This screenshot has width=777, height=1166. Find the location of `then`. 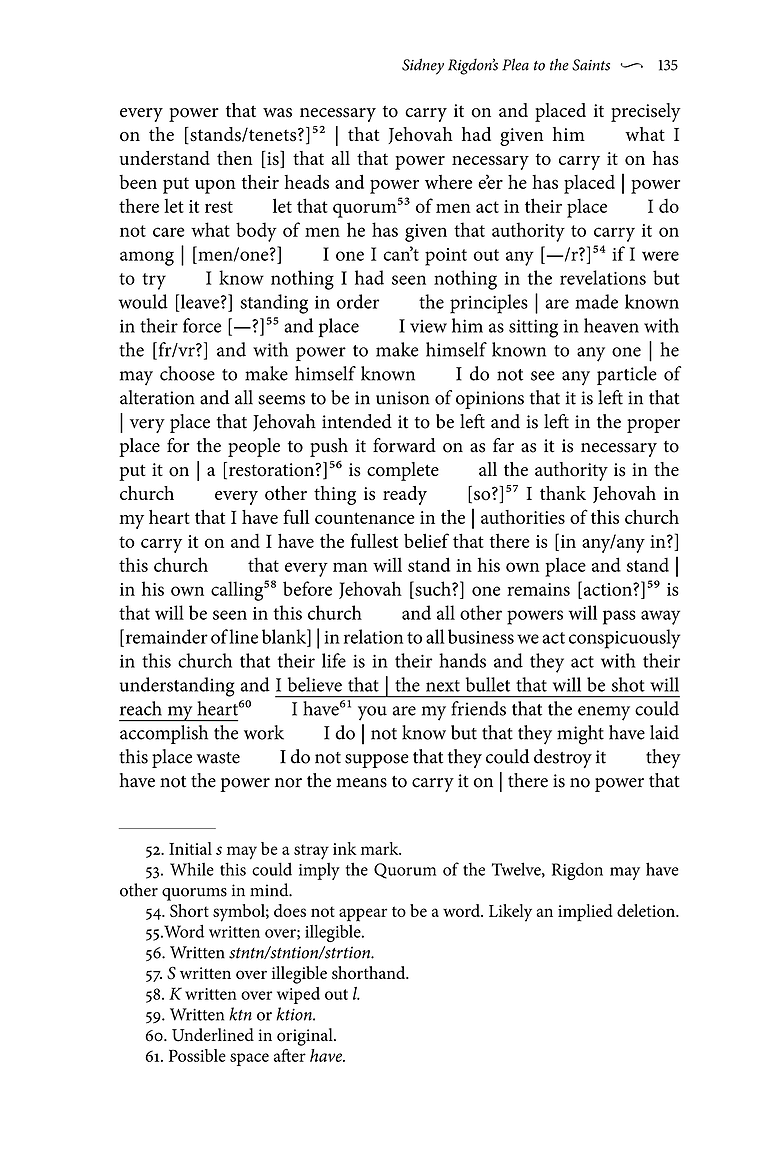

then is located at coordinates (235, 158).
